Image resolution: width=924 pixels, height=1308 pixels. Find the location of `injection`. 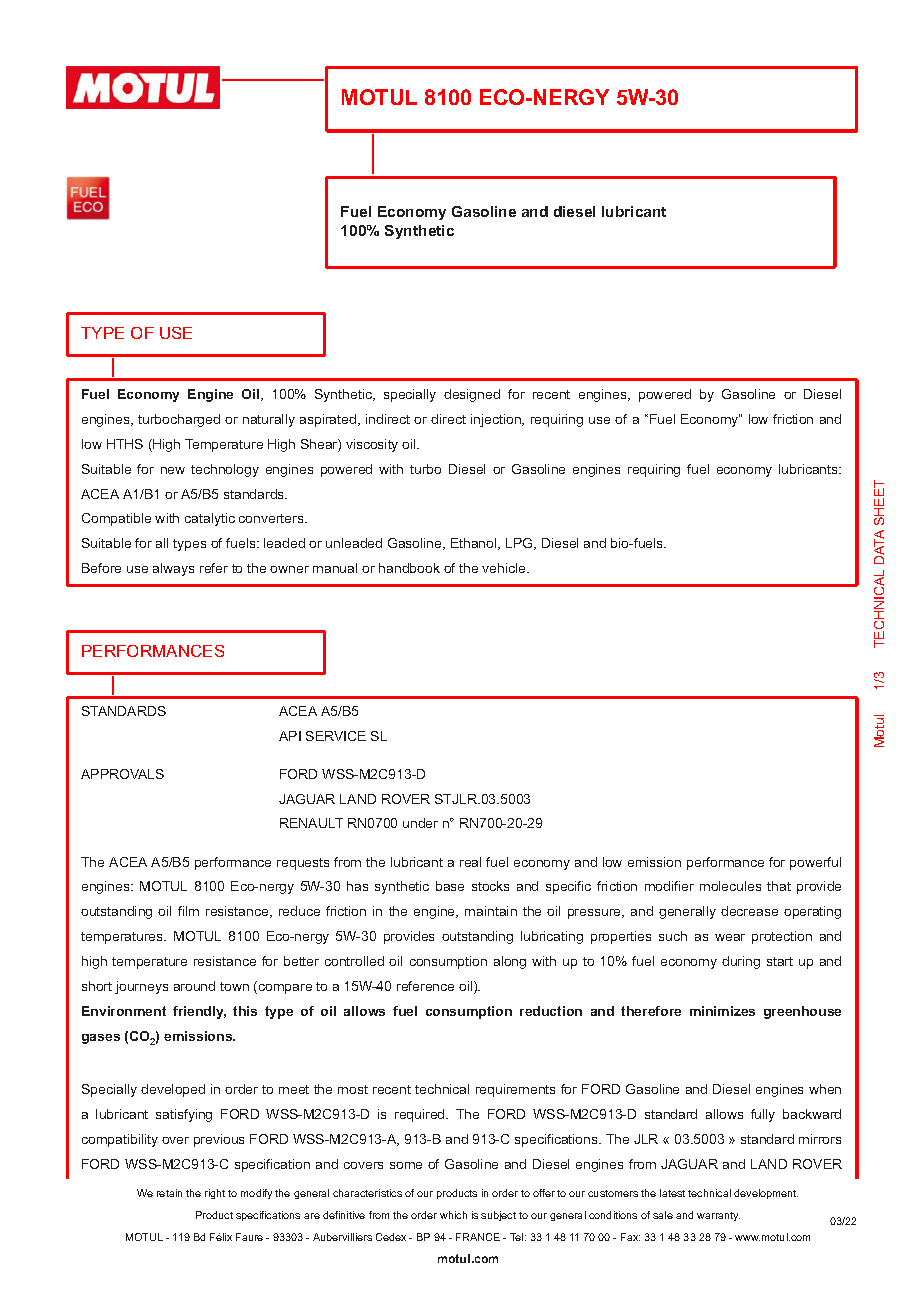

injection is located at coordinates (497, 420).
